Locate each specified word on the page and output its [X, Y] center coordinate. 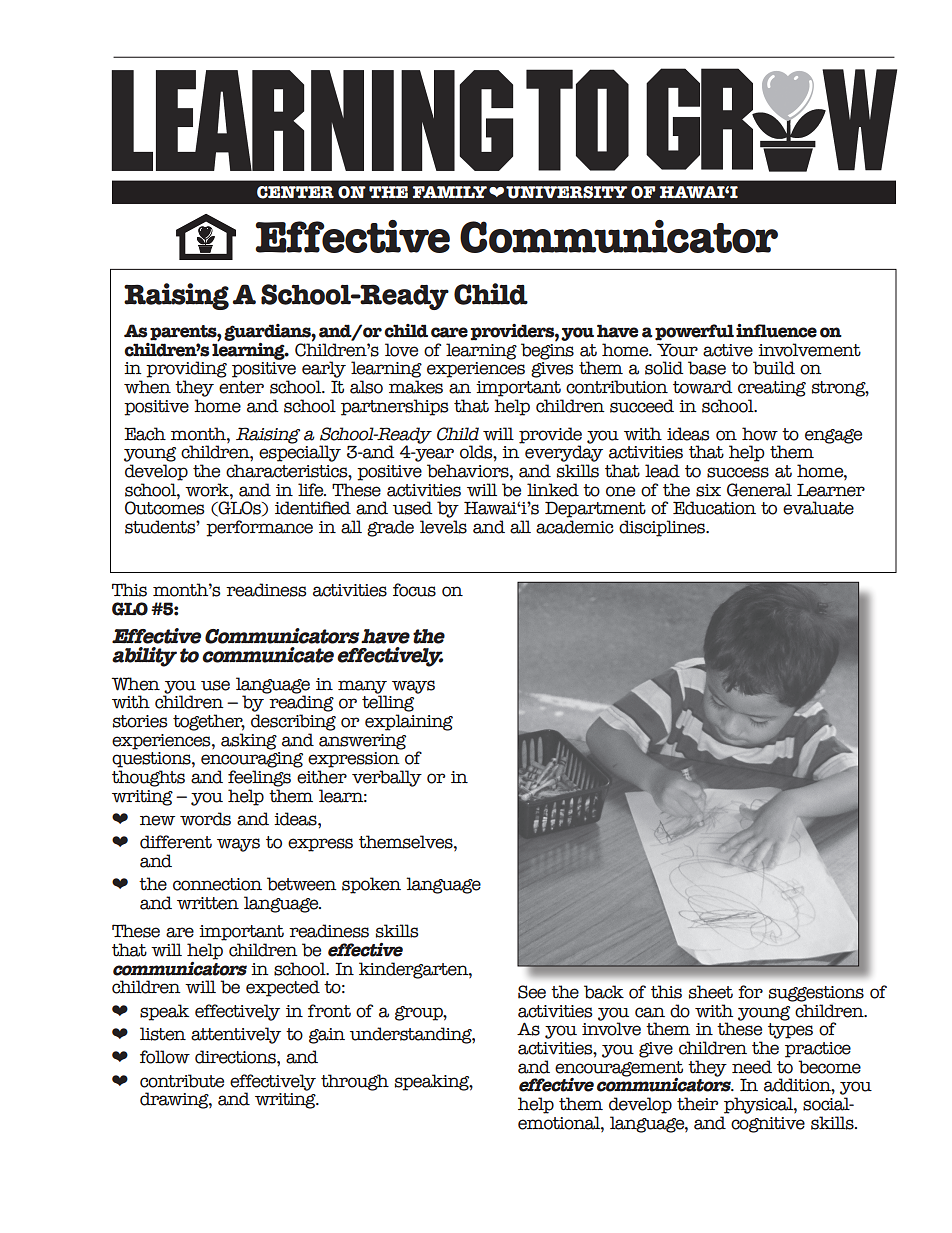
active [728, 350]
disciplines [663, 528]
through [355, 1082]
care [449, 332]
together [209, 722]
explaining [409, 722]
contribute [182, 1081]
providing [186, 369]
